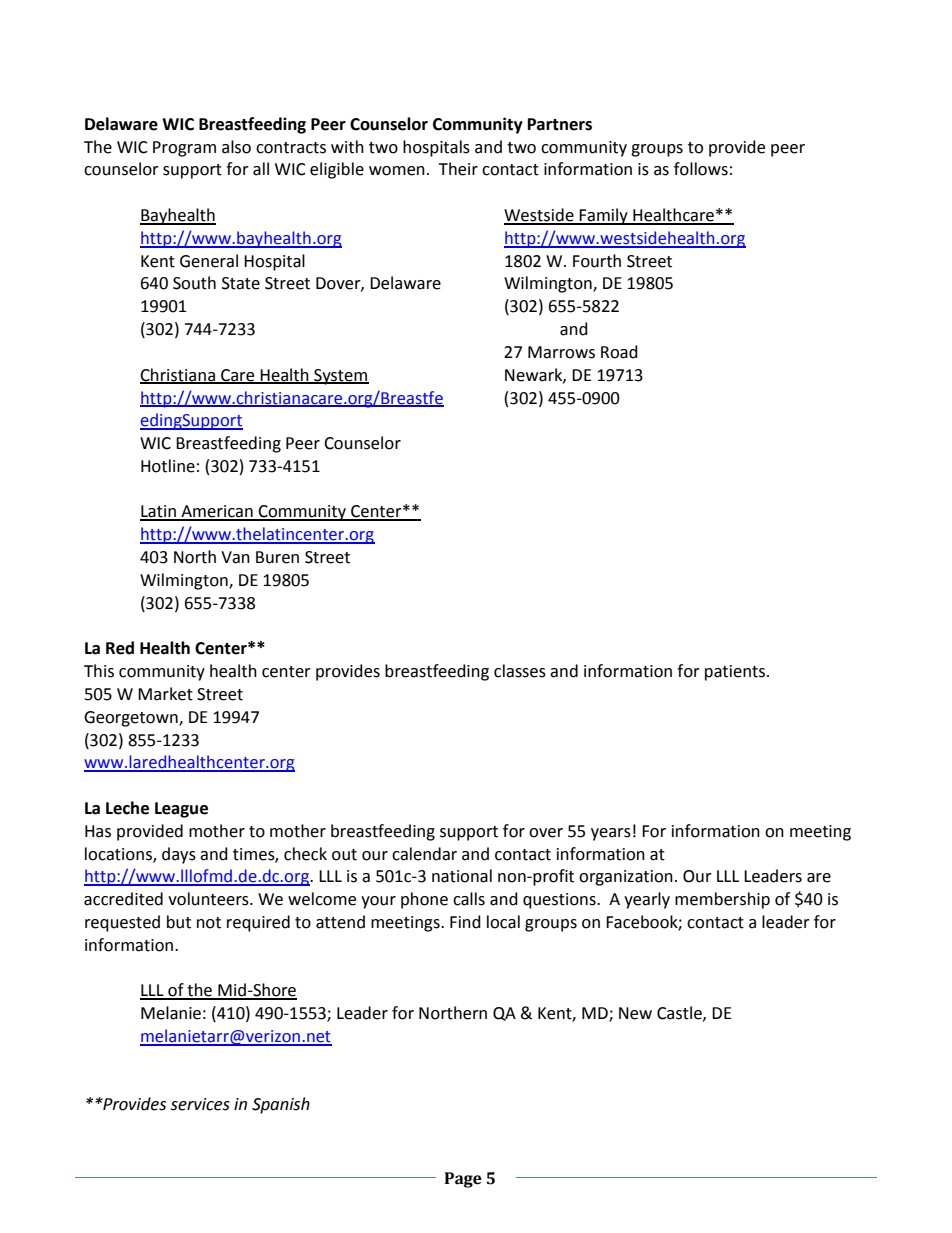 This image has height=1233, width=952. I want to click on national, so click(462, 876).
